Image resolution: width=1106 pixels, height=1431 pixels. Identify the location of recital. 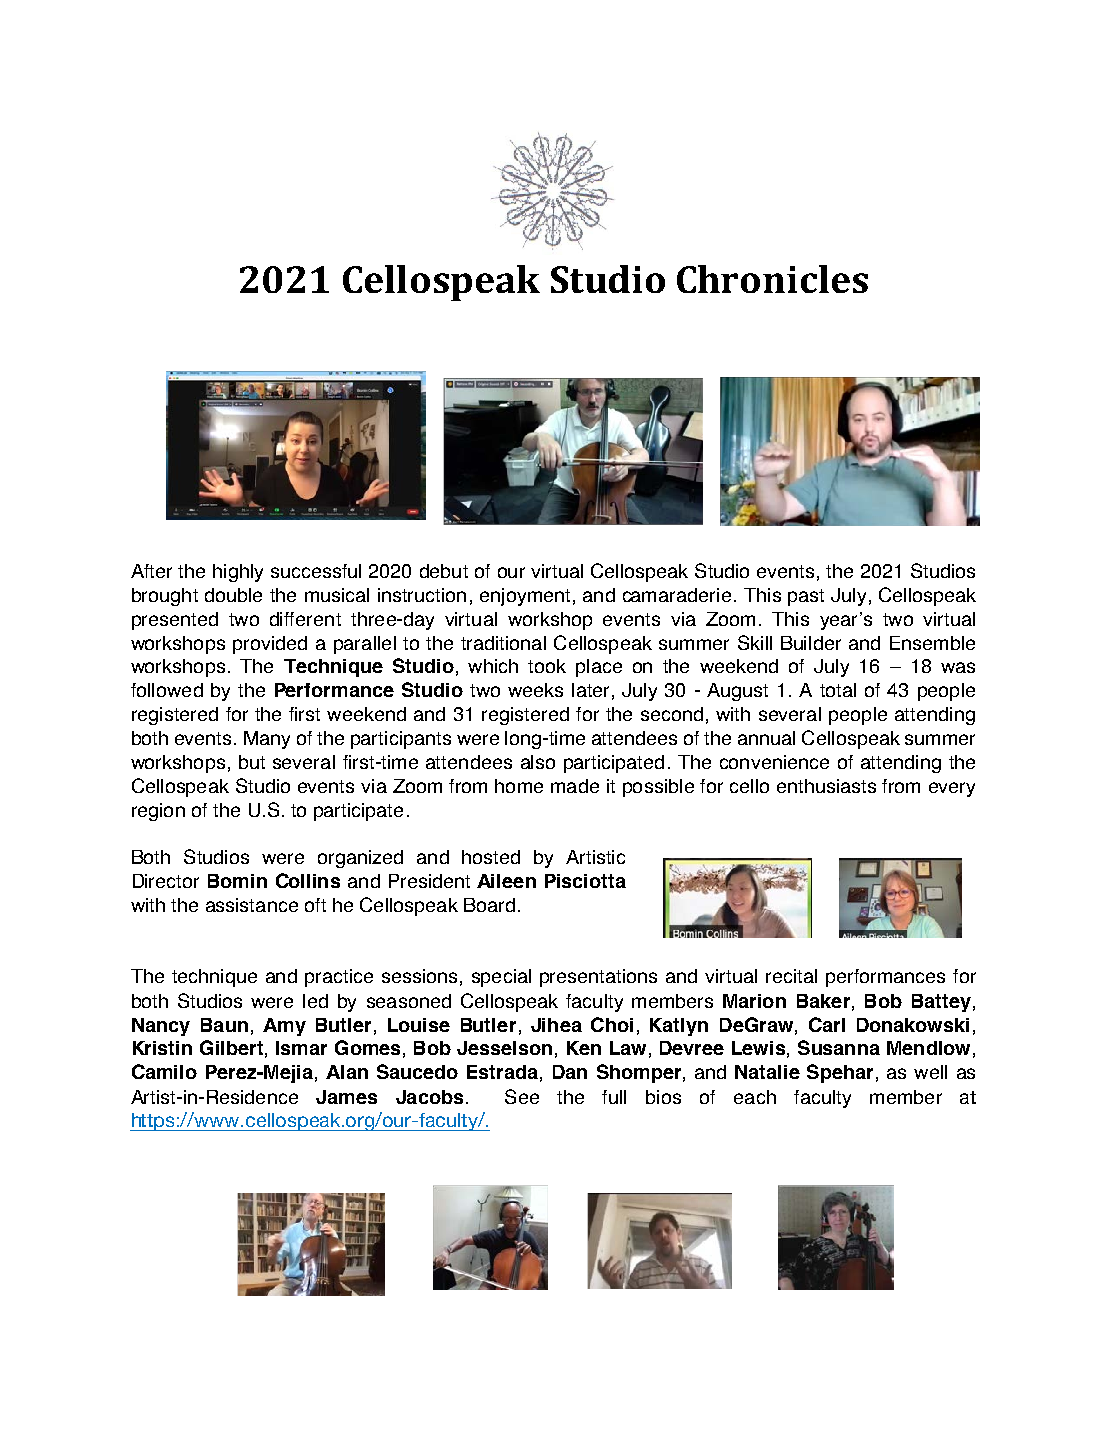
(791, 976).
